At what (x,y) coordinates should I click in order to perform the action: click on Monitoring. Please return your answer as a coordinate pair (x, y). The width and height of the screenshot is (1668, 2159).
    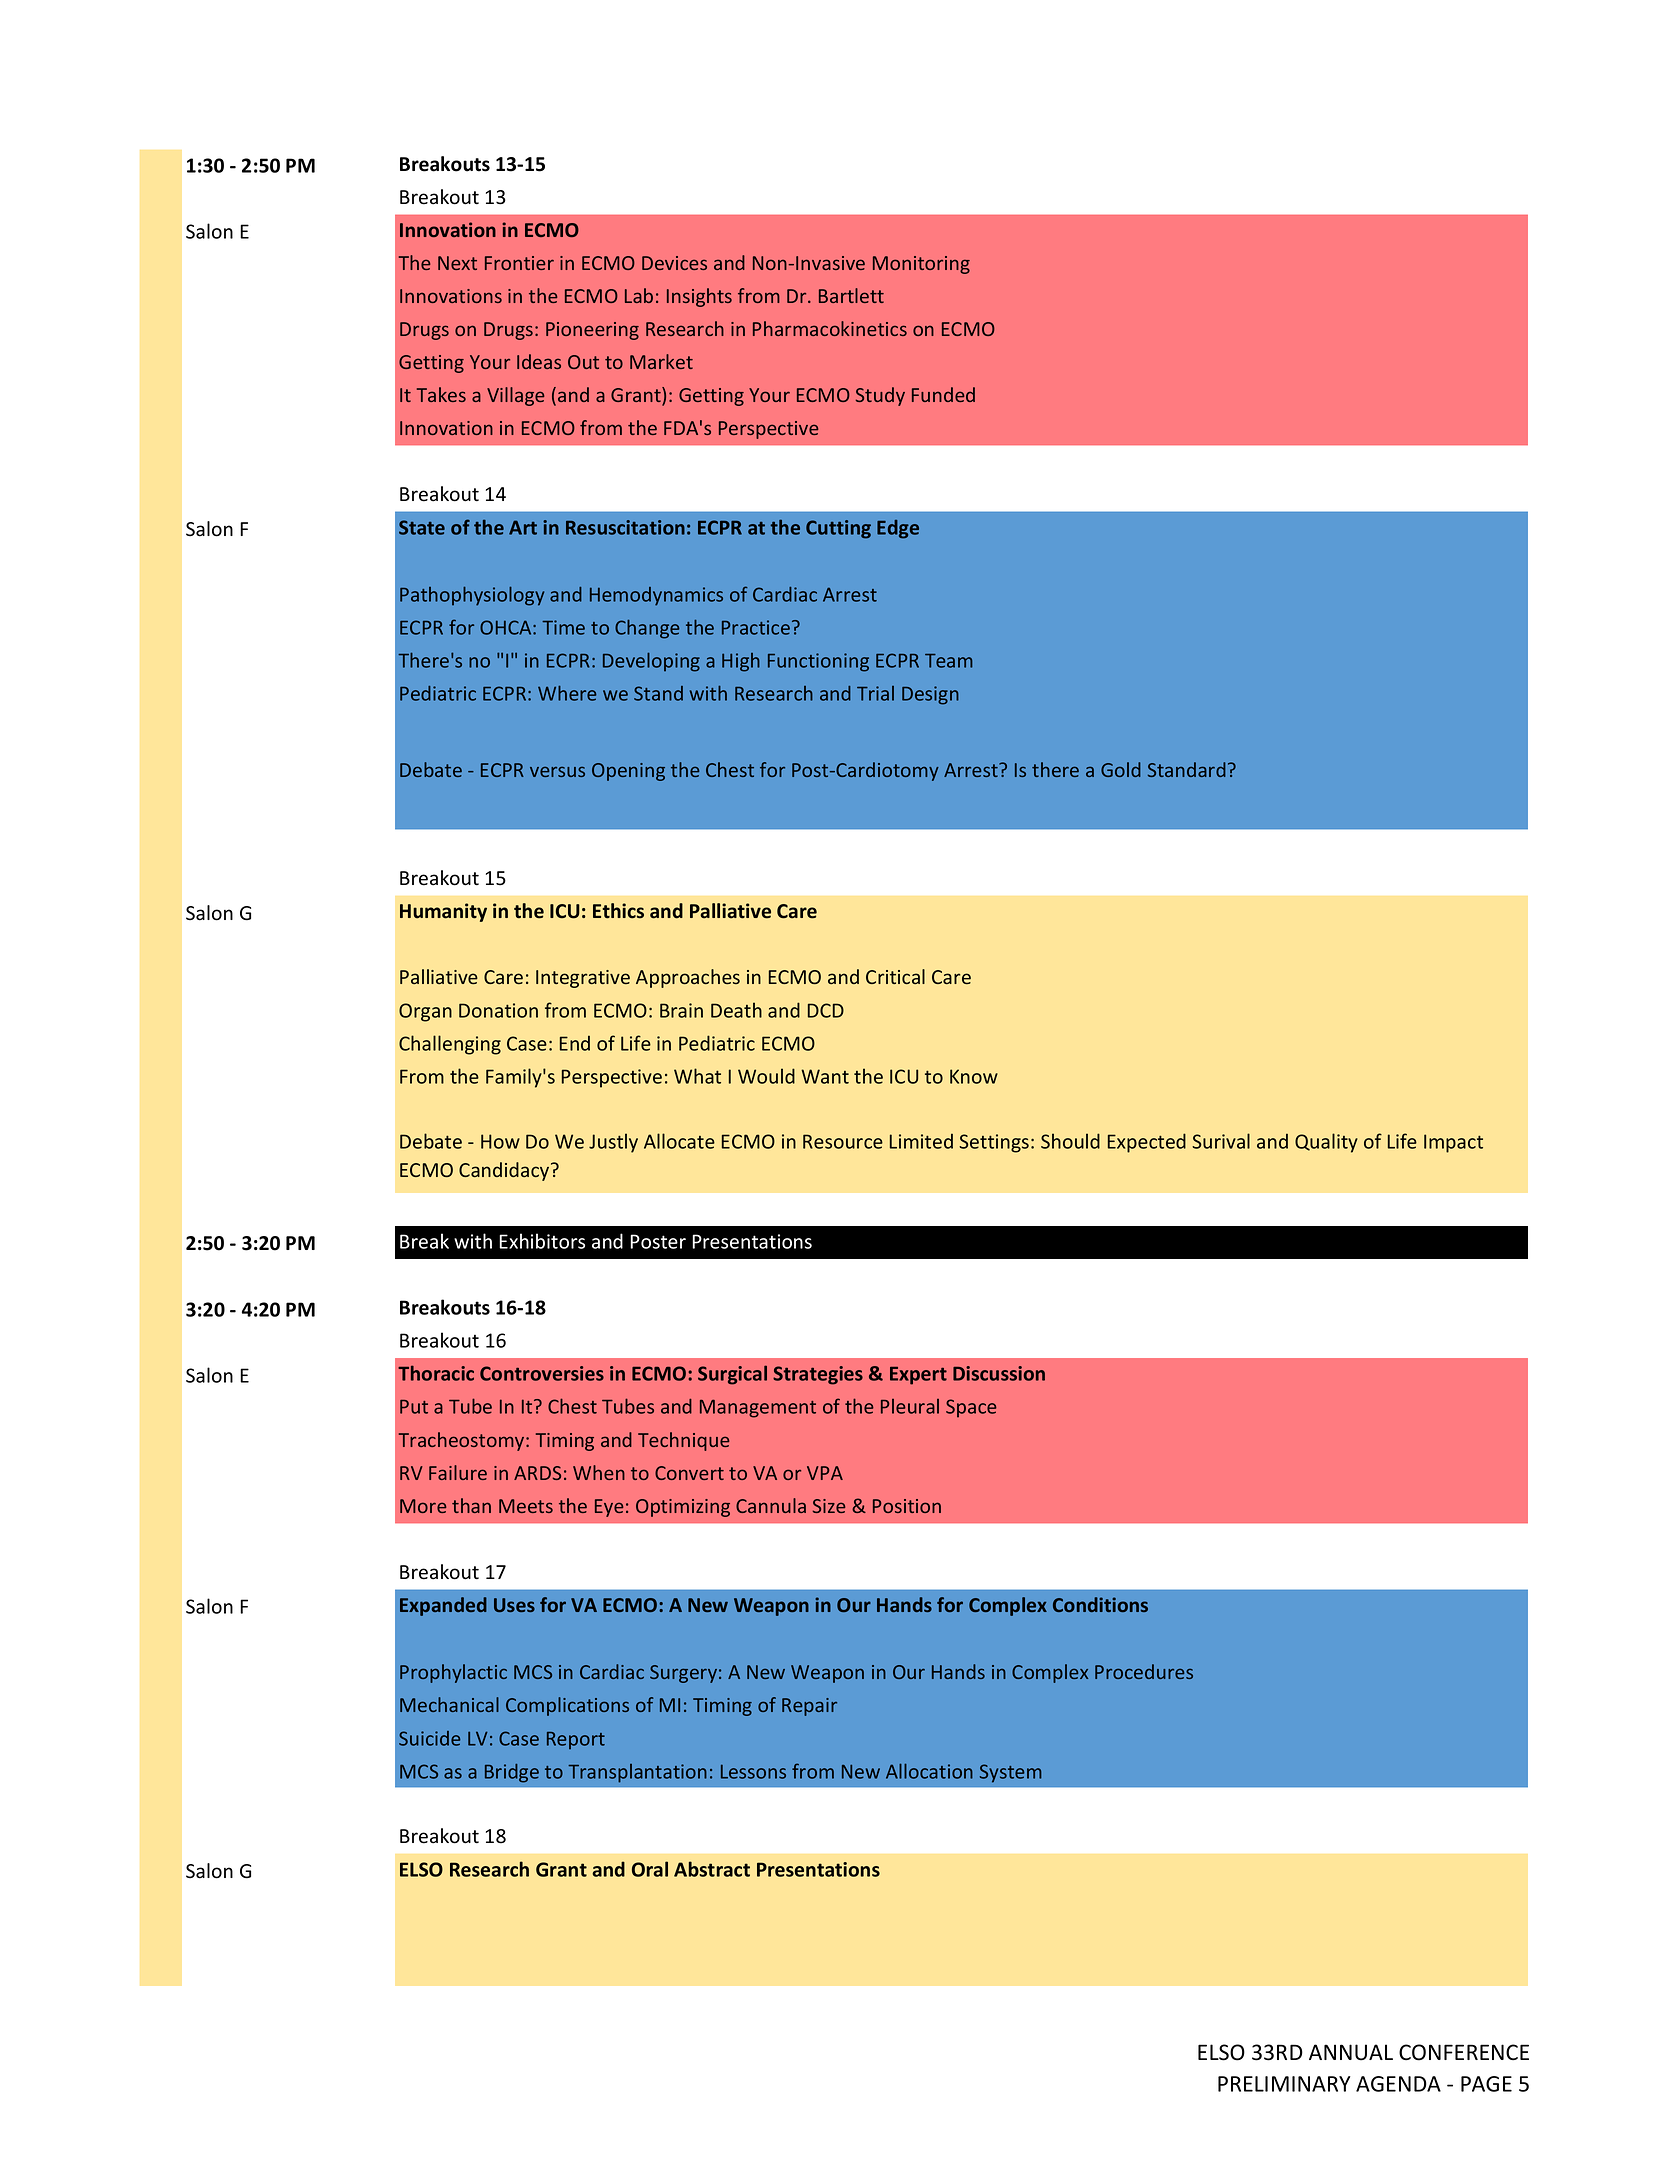
    Looking at the image, I should click on (921, 265).
